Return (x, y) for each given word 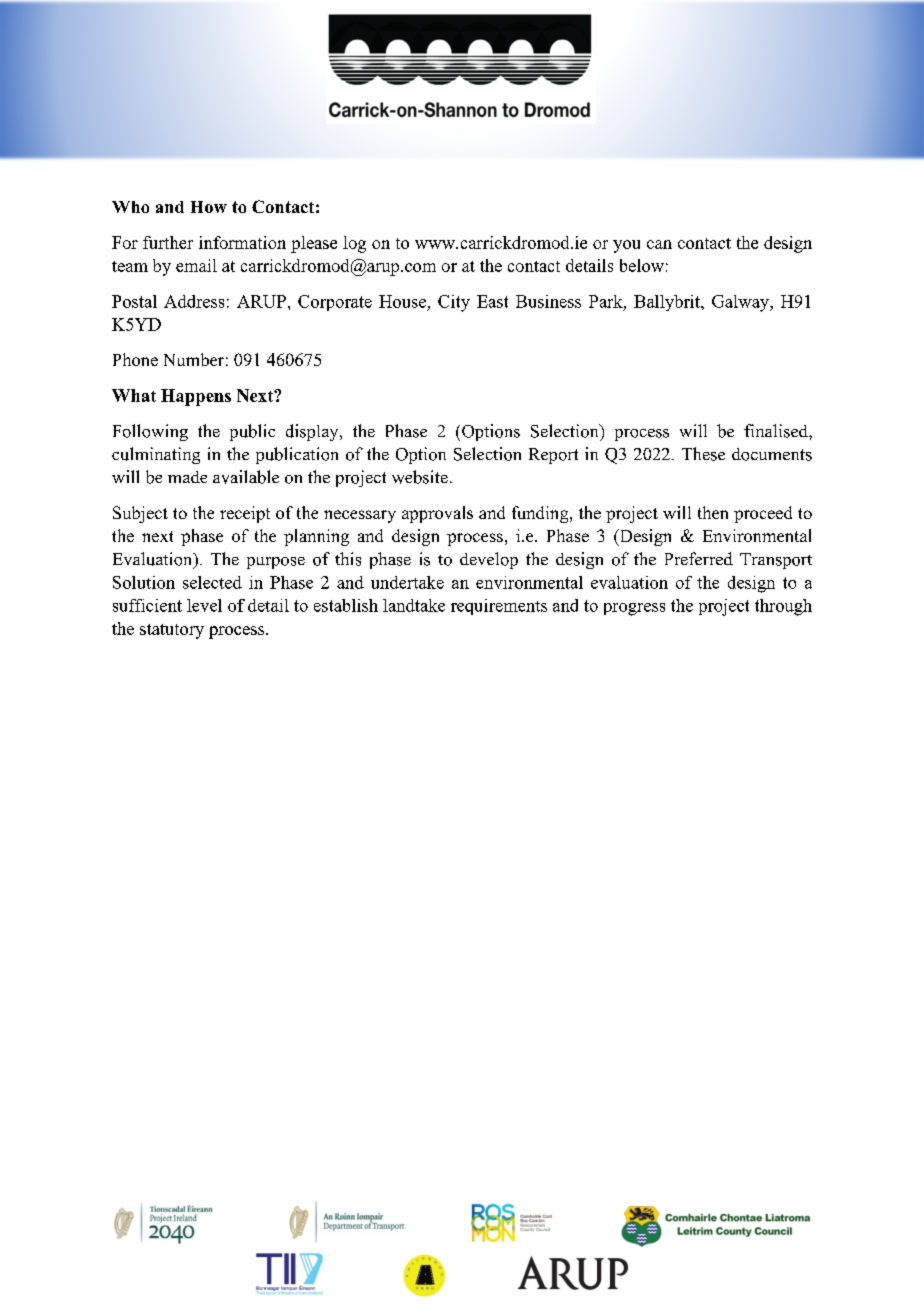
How (209, 207)
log (354, 244)
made (187, 477)
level (204, 605)
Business (548, 301)
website (420, 477)
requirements (499, 607)
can (659, 244)
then (713, 512)
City (454, 303)
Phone (135, 359)
